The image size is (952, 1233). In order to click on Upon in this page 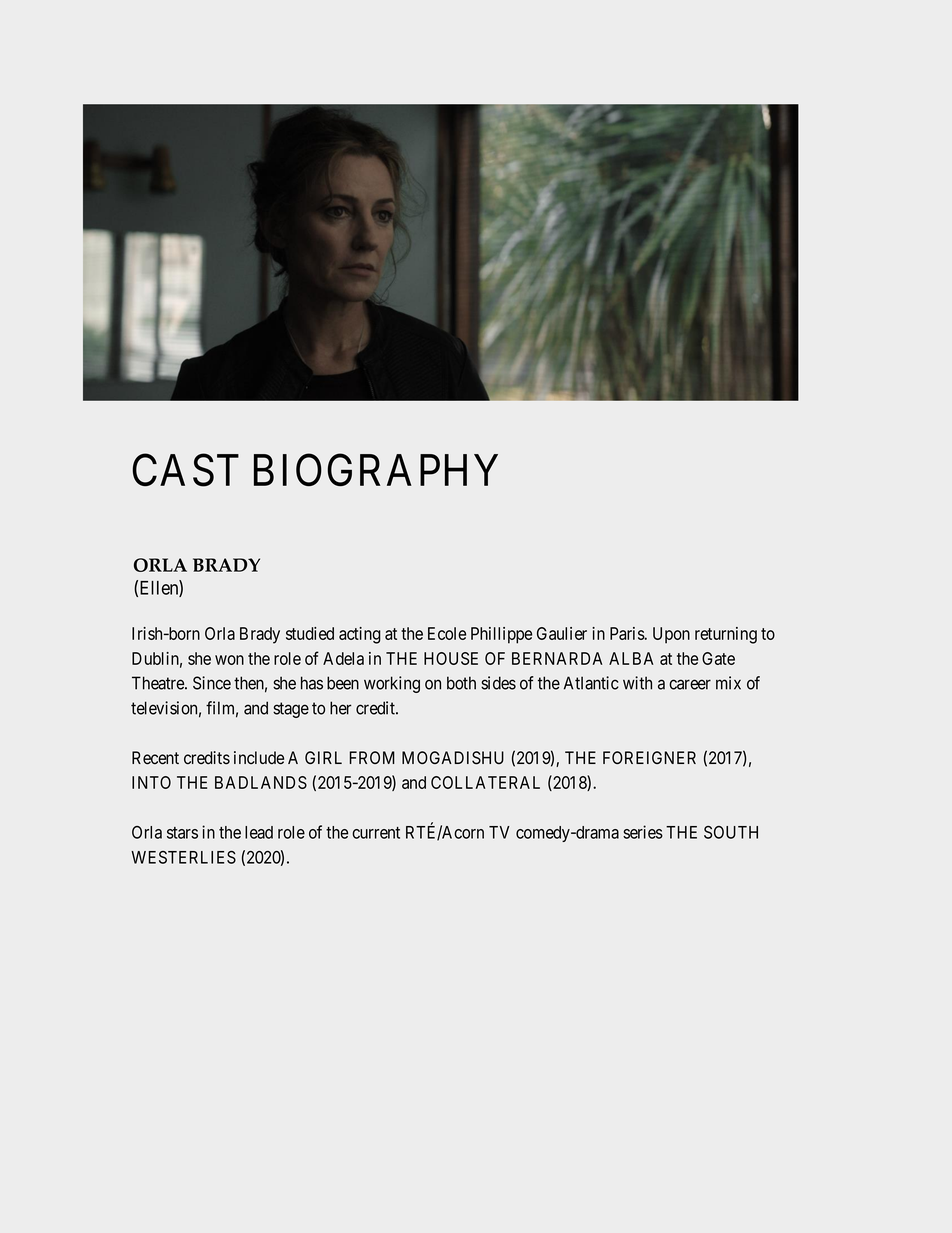, I will do `click(671, 635)`.
